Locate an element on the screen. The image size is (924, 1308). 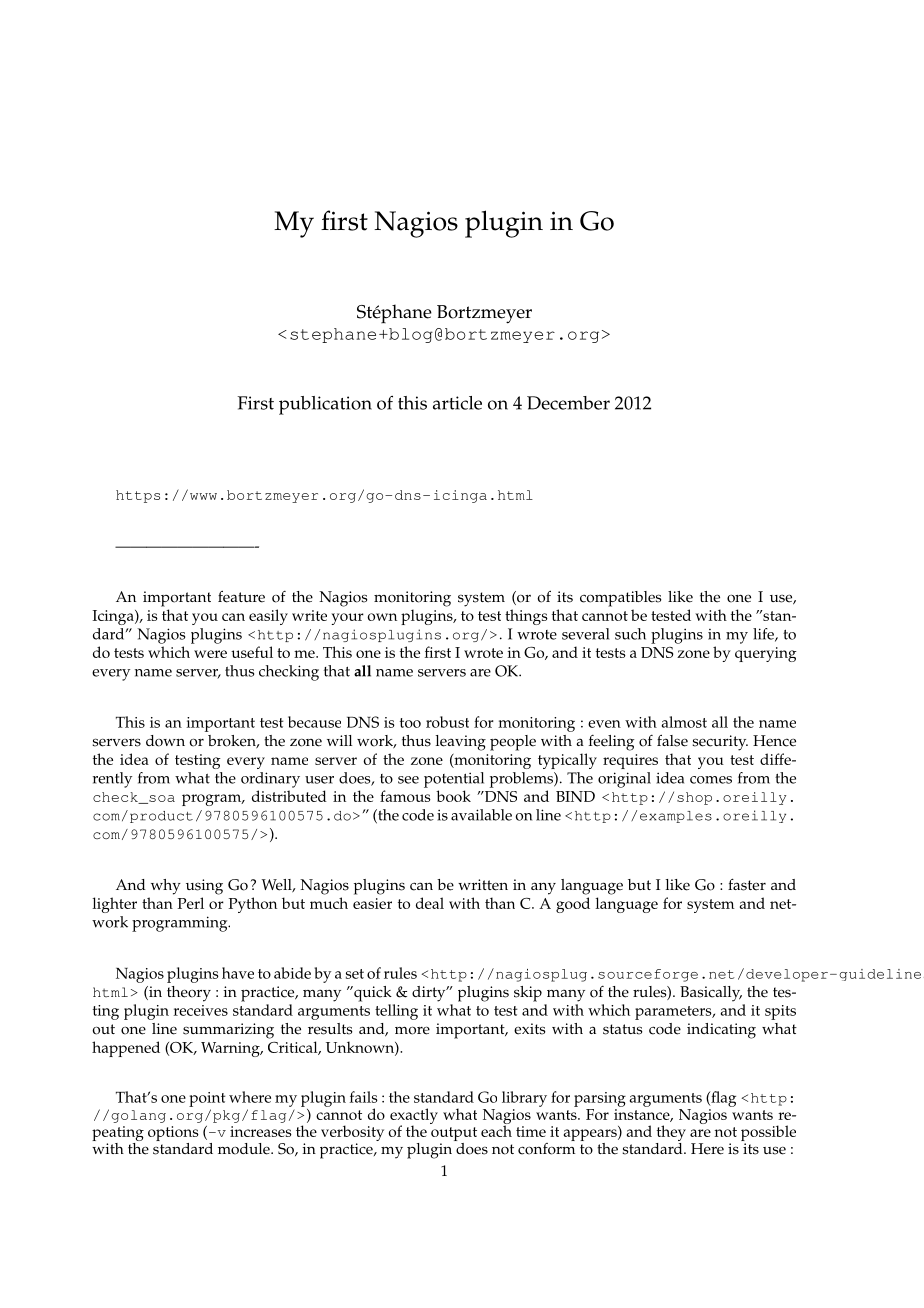
publication is located at coordinates (325, 405).
